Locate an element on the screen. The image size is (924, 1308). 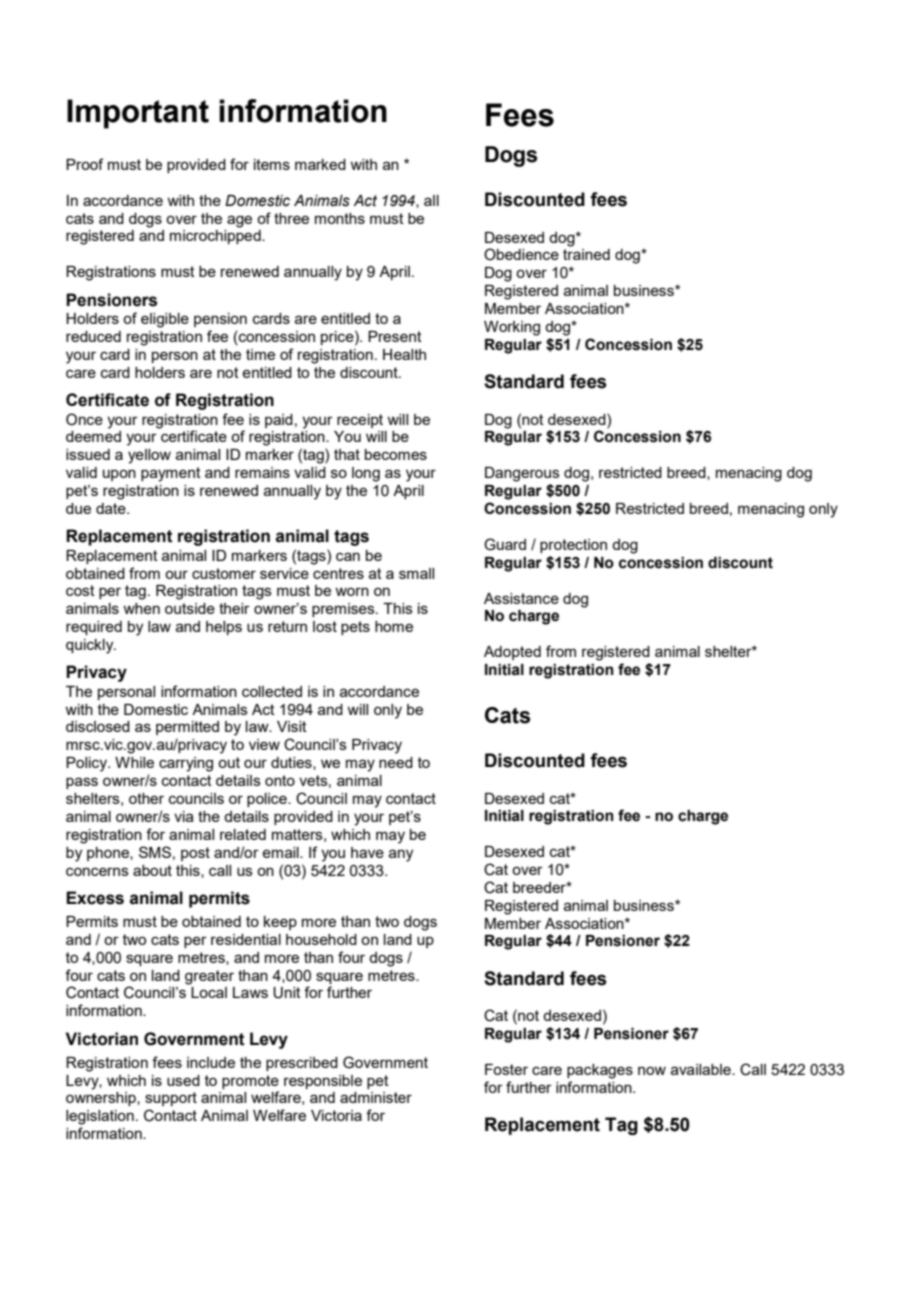
marked is located at coordinates (320, 164).
